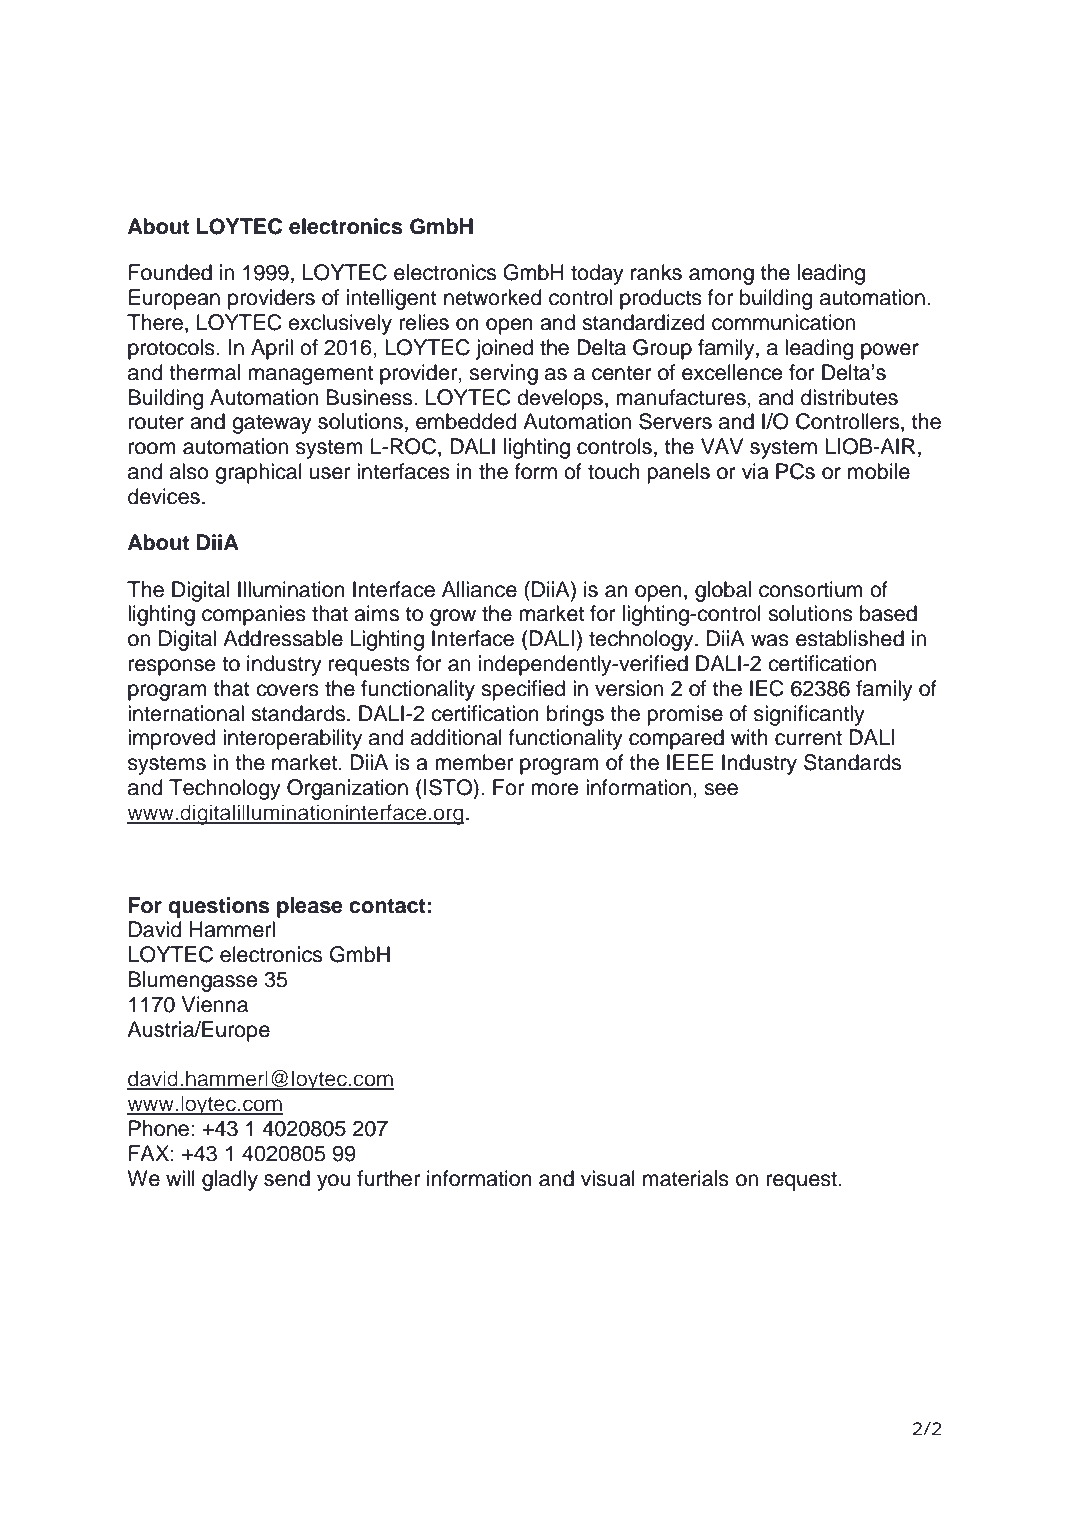 The width and height of the image is (1070, 1514). I want to click on current, so click(808, 738).
